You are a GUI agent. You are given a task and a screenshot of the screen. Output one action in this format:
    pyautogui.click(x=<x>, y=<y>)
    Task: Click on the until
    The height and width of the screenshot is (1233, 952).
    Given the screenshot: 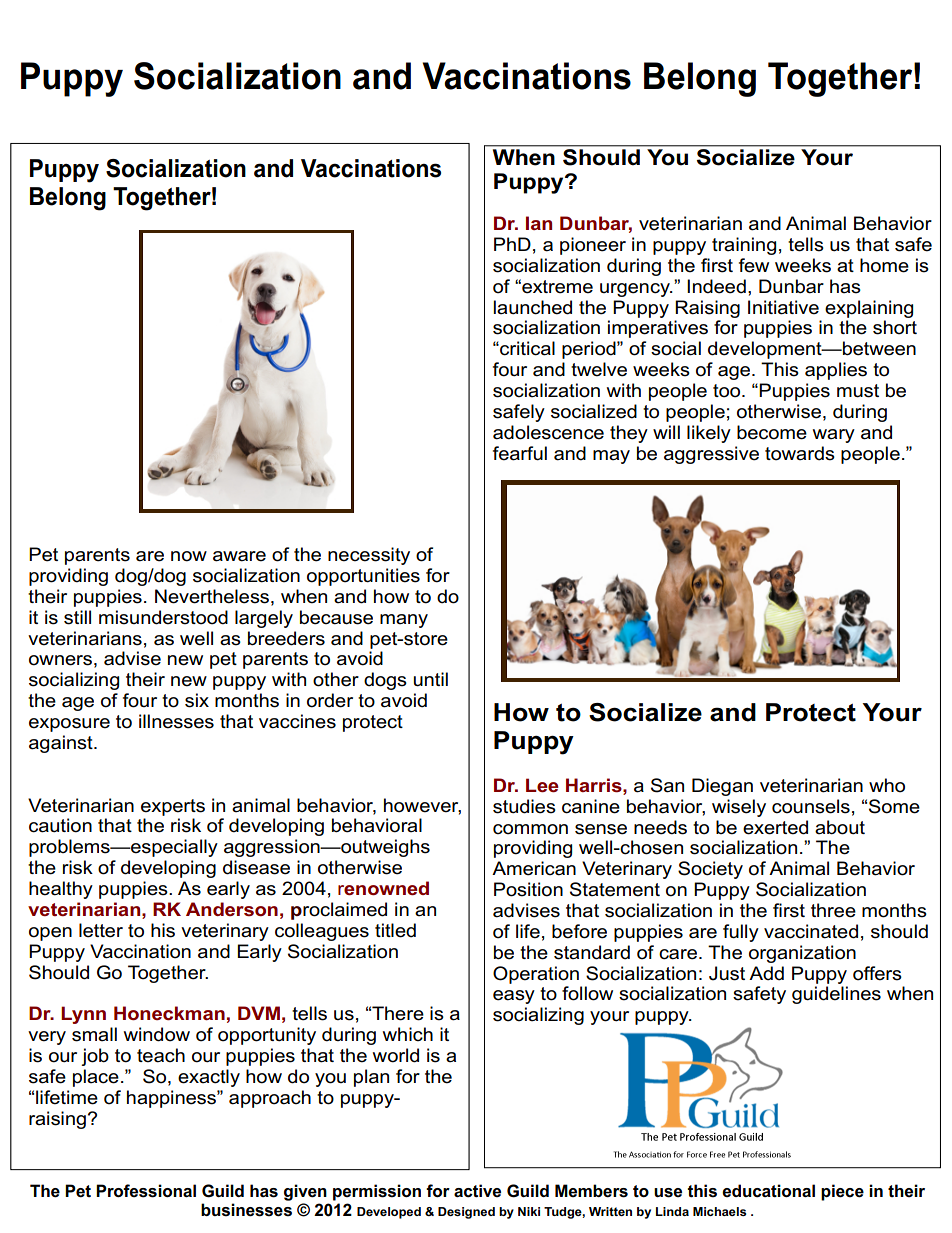 What is the action you would take?
    pyautogui.click(x=430, y=679)
